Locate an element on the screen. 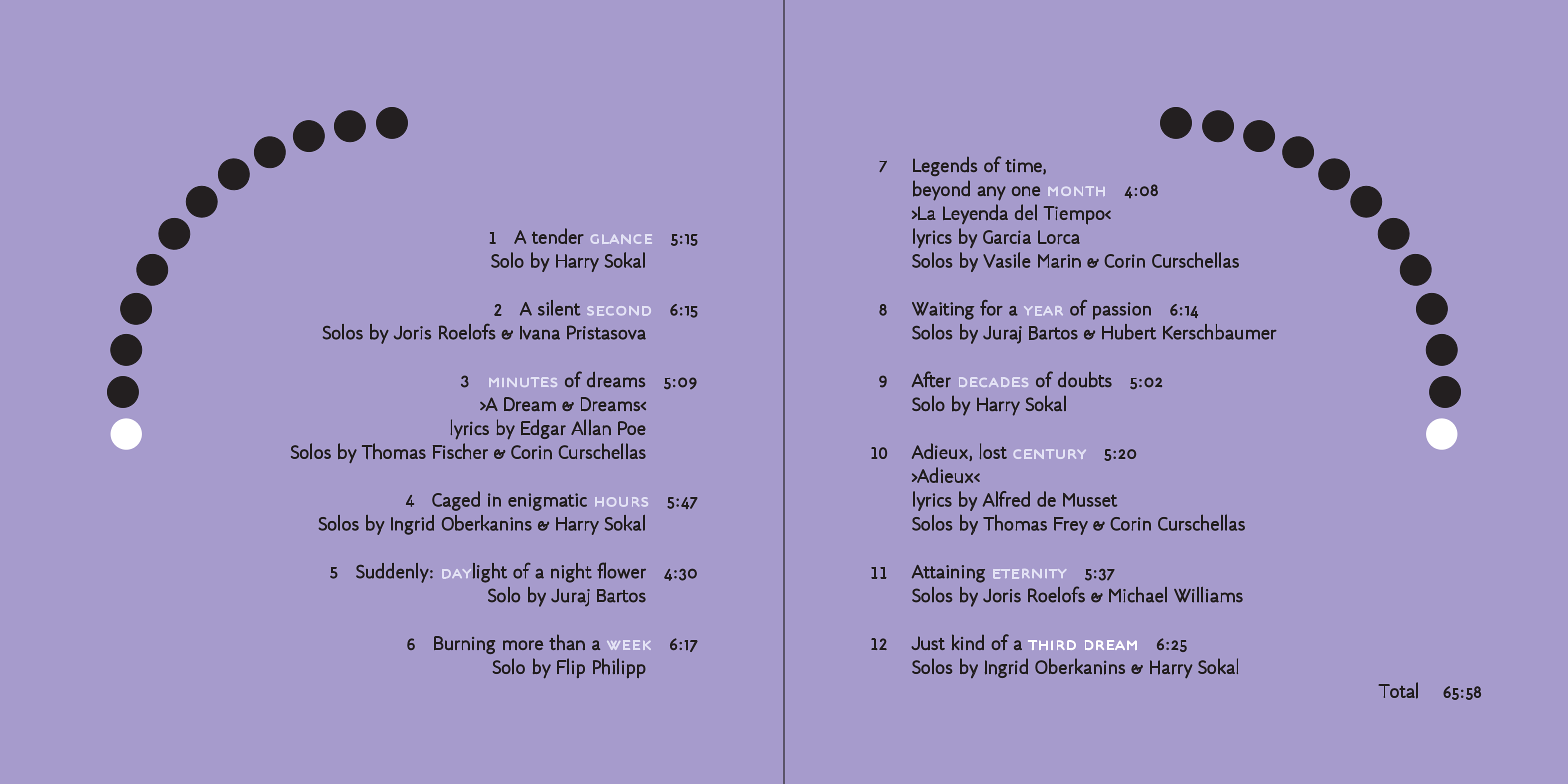 This screenshot has width=1568, height=784. CENTURY is located at coordinates (1050, 454).
